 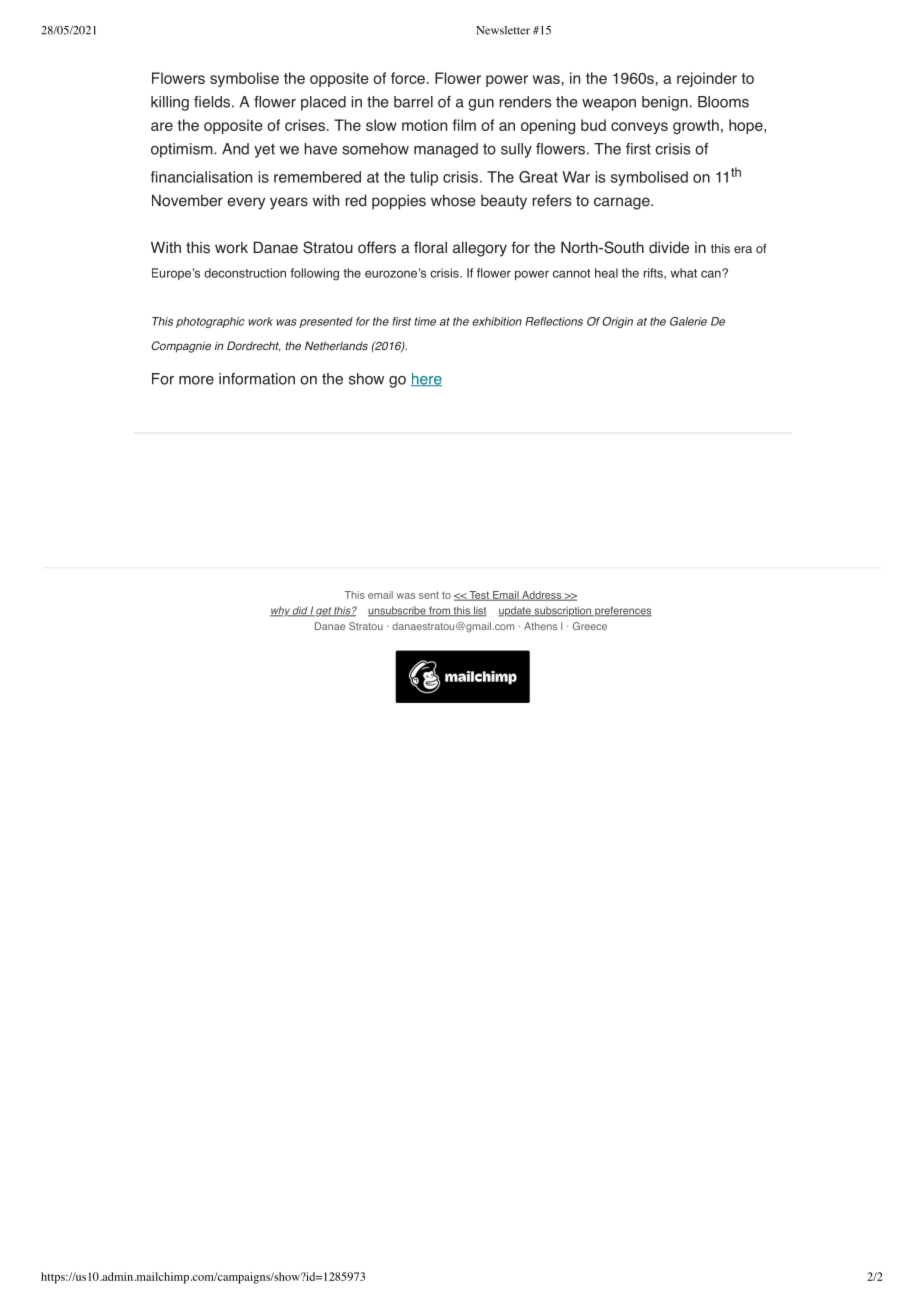 What do you see at coordinates (707, 79) in the screenshot?
I see `rejoinder` at bounding box center [707, 79].
